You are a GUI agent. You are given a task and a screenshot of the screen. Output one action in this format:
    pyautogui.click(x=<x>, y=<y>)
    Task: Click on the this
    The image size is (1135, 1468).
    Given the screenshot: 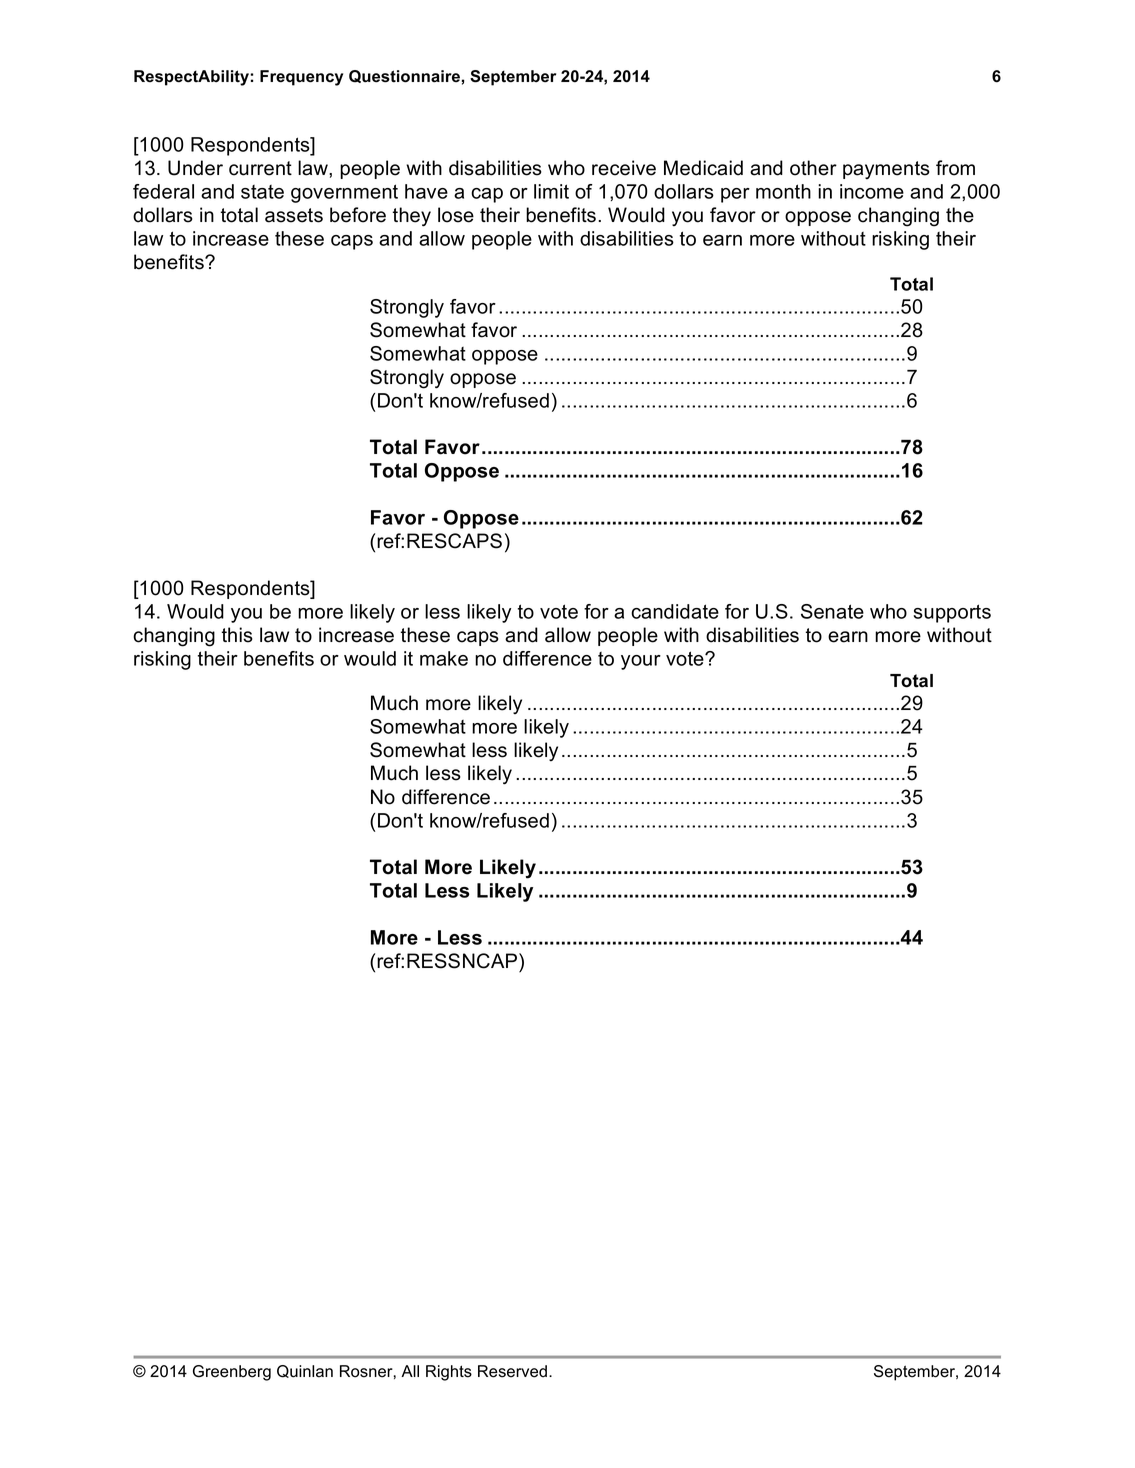 What is the action you would take?
    pyautogui.click(x=237, y=635)
